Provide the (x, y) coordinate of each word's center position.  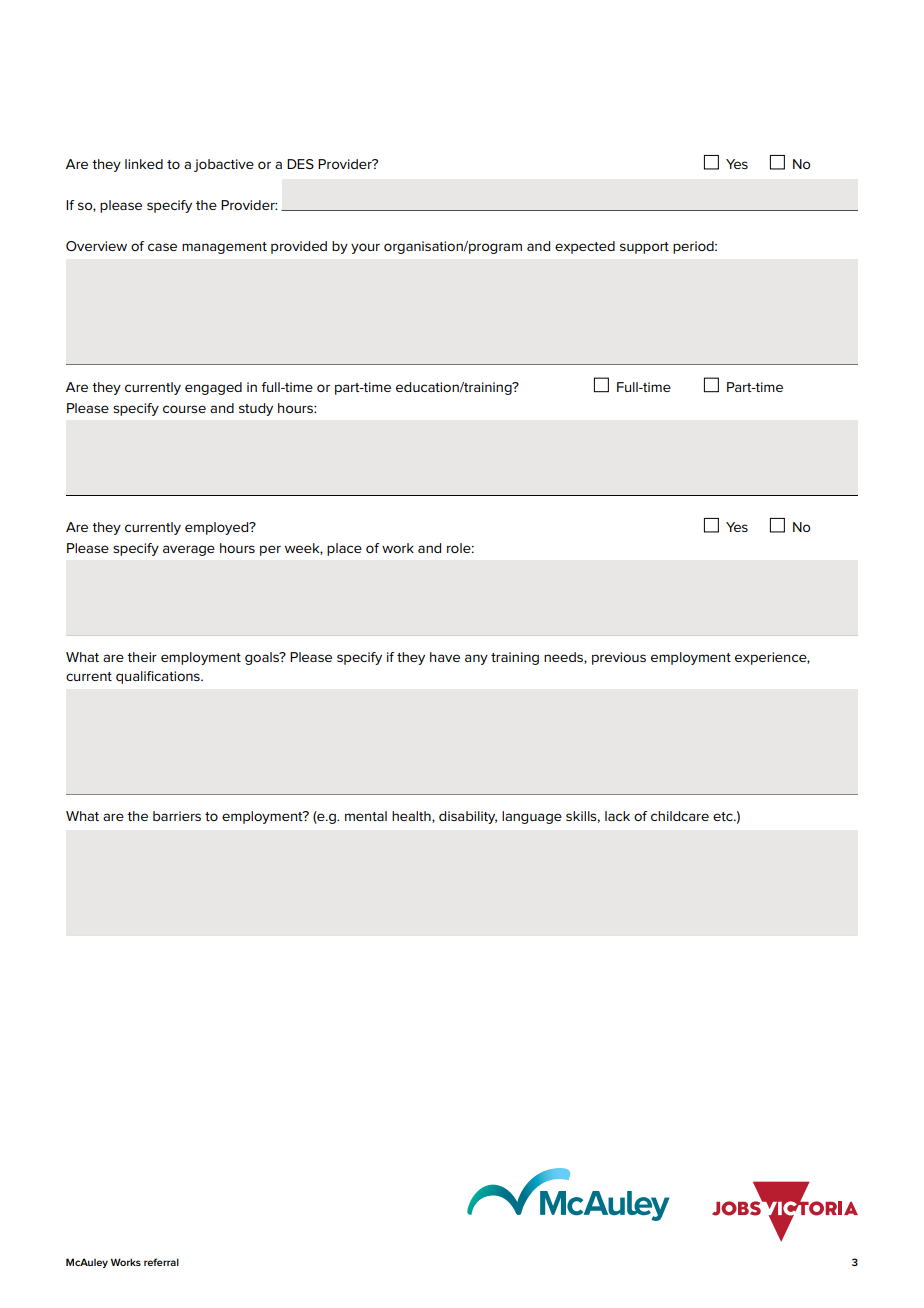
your (365, 248)
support (644, 248)
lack (617, 816)
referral (161, 1262)
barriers (177, 816)
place (344, 549)
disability (468, 817)
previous (619, 658)
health (412, 817)
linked (144, 164)
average (189, 550)
